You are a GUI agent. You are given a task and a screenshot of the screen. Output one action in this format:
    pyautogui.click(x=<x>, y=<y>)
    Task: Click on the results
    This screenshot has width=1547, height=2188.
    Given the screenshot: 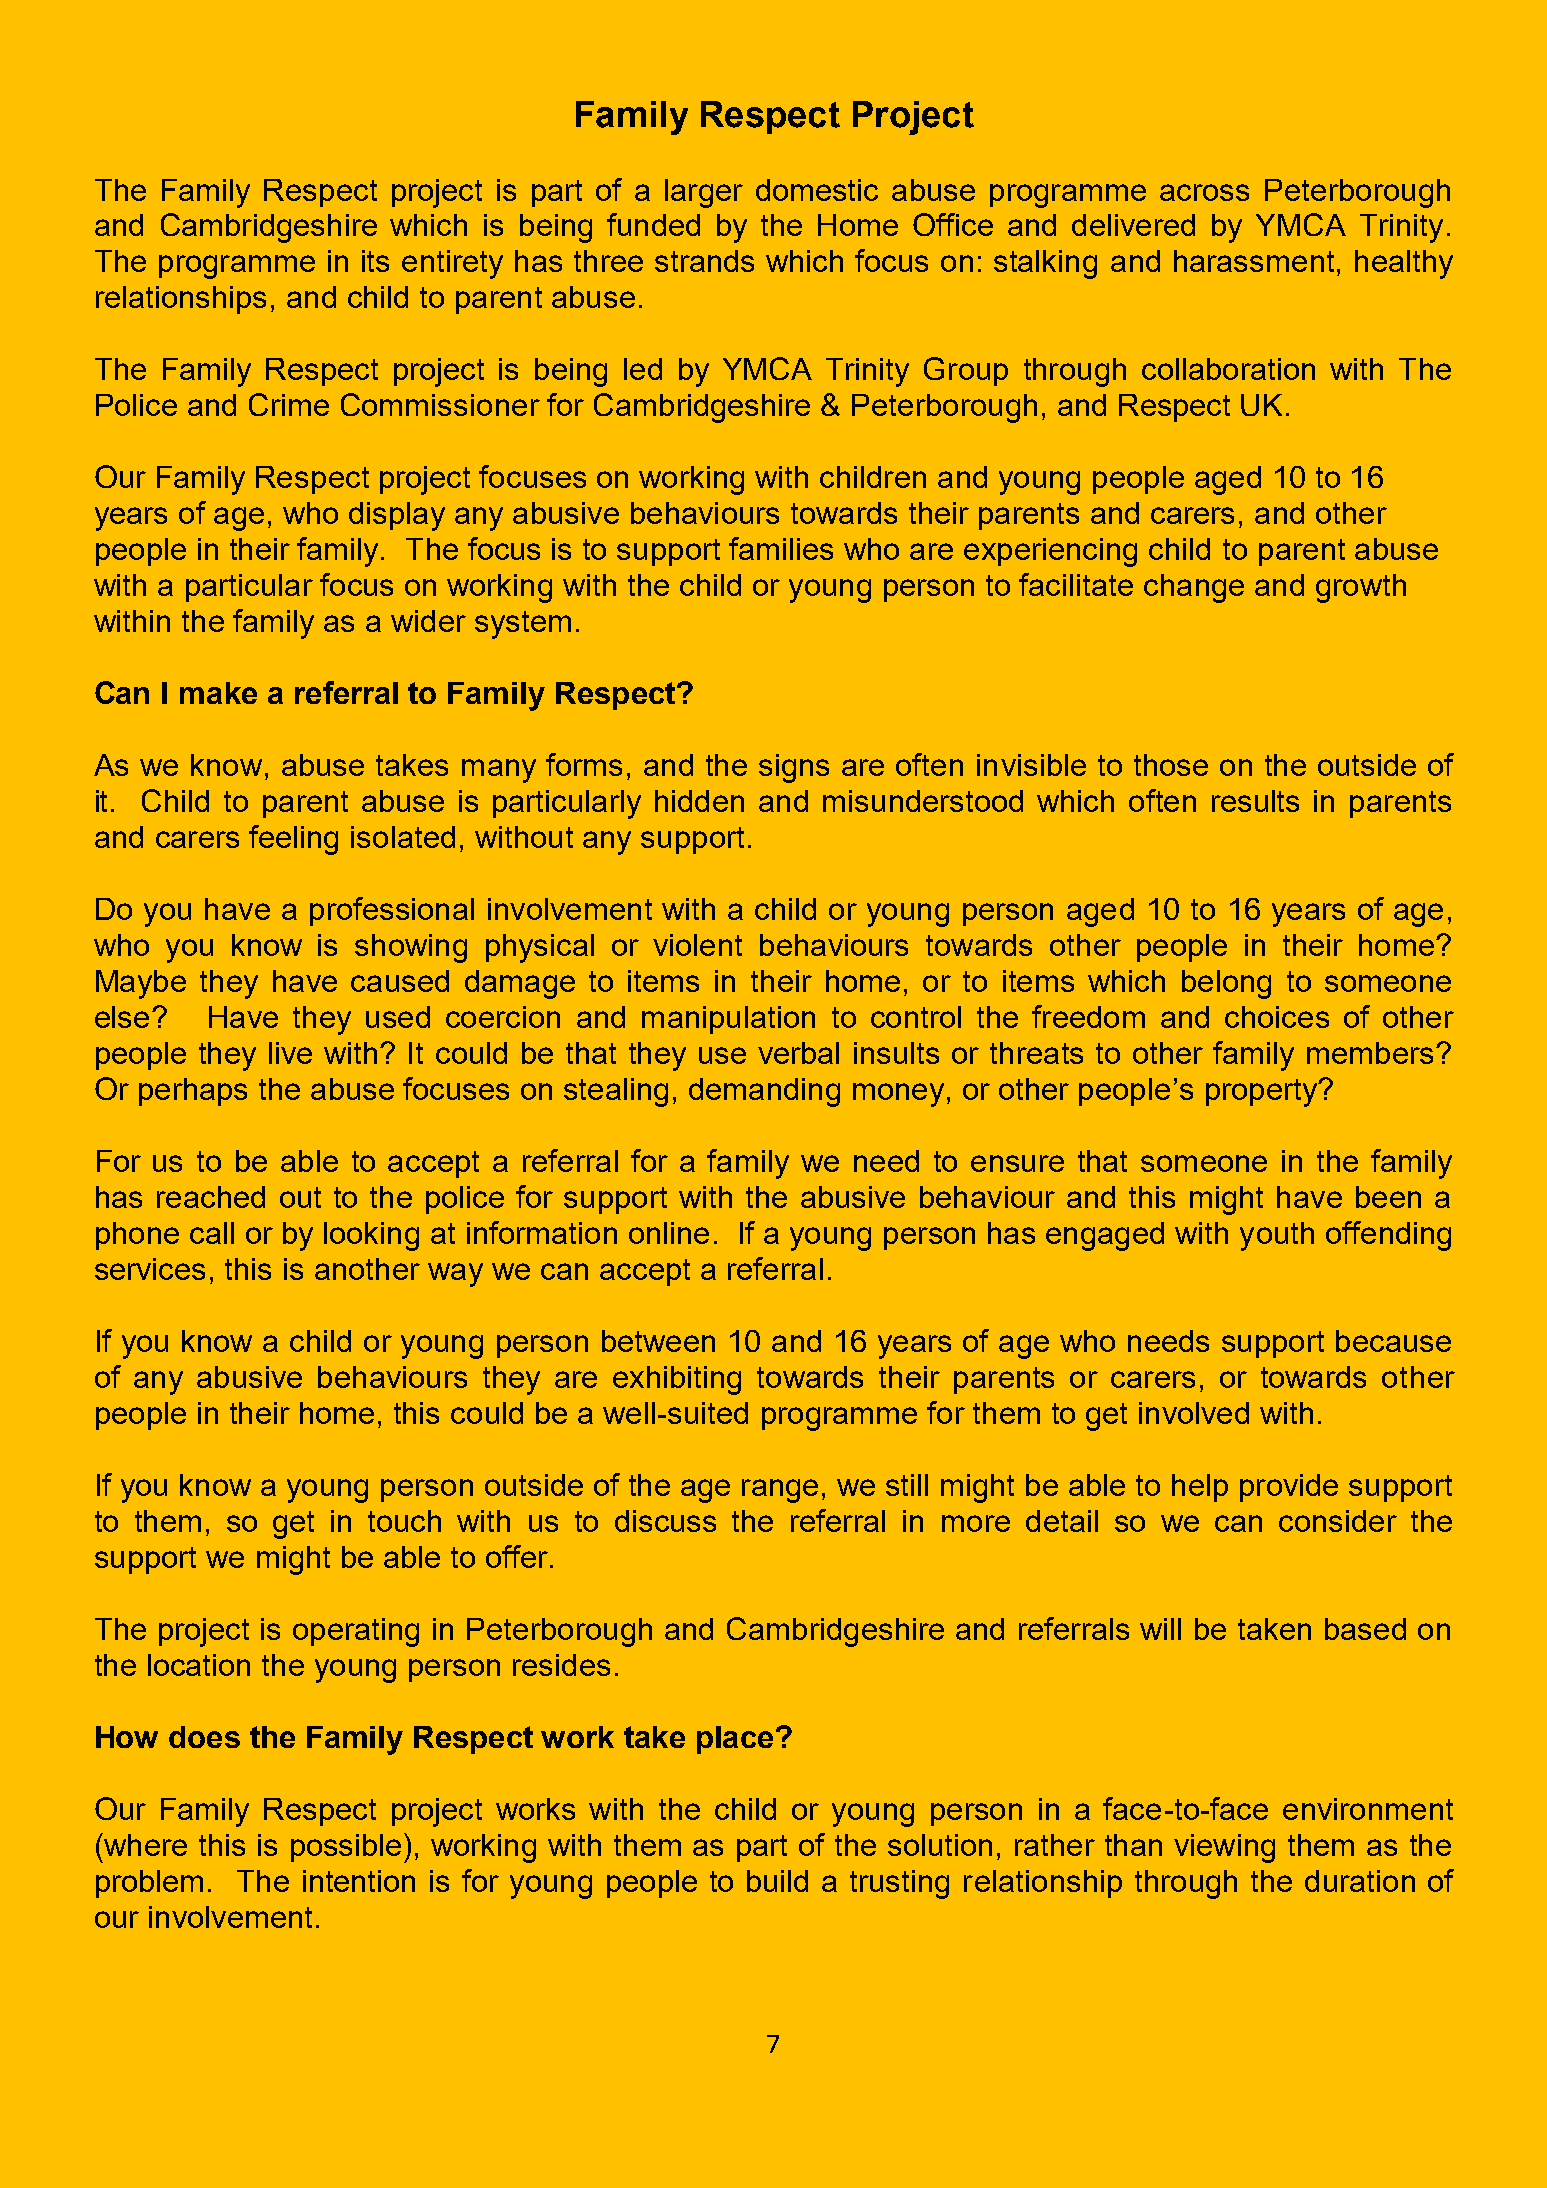 What is the action you would take?
    pyautogui.click(x=1255, y=801)
